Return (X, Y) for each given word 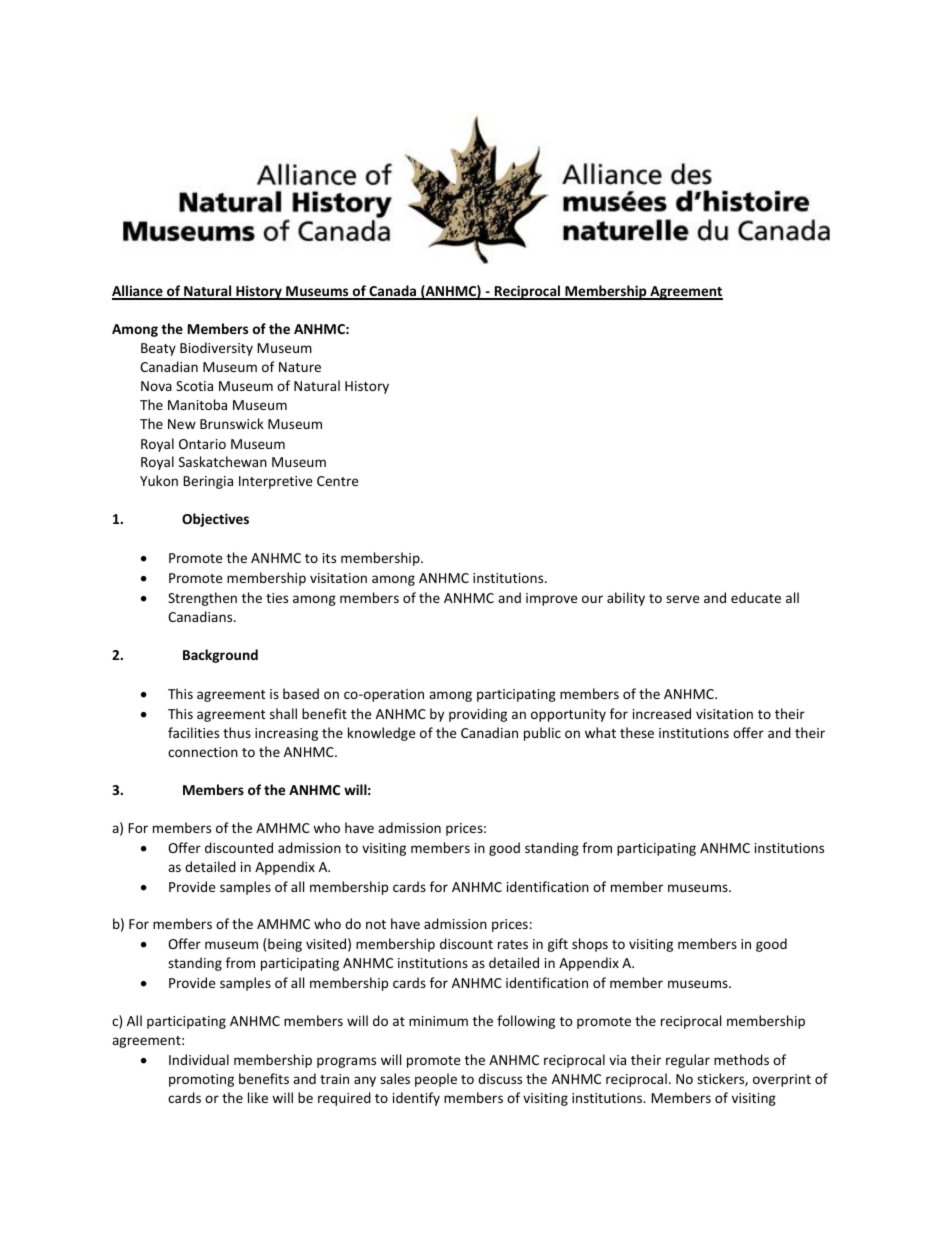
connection (203, 752)
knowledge (381, 734)
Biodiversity (216, 349)
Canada (393, 292)
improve (551, 599)
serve (682, 599)
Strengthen (202, 599)
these (637, 732)
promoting (201, 1080)
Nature (300, 367)
